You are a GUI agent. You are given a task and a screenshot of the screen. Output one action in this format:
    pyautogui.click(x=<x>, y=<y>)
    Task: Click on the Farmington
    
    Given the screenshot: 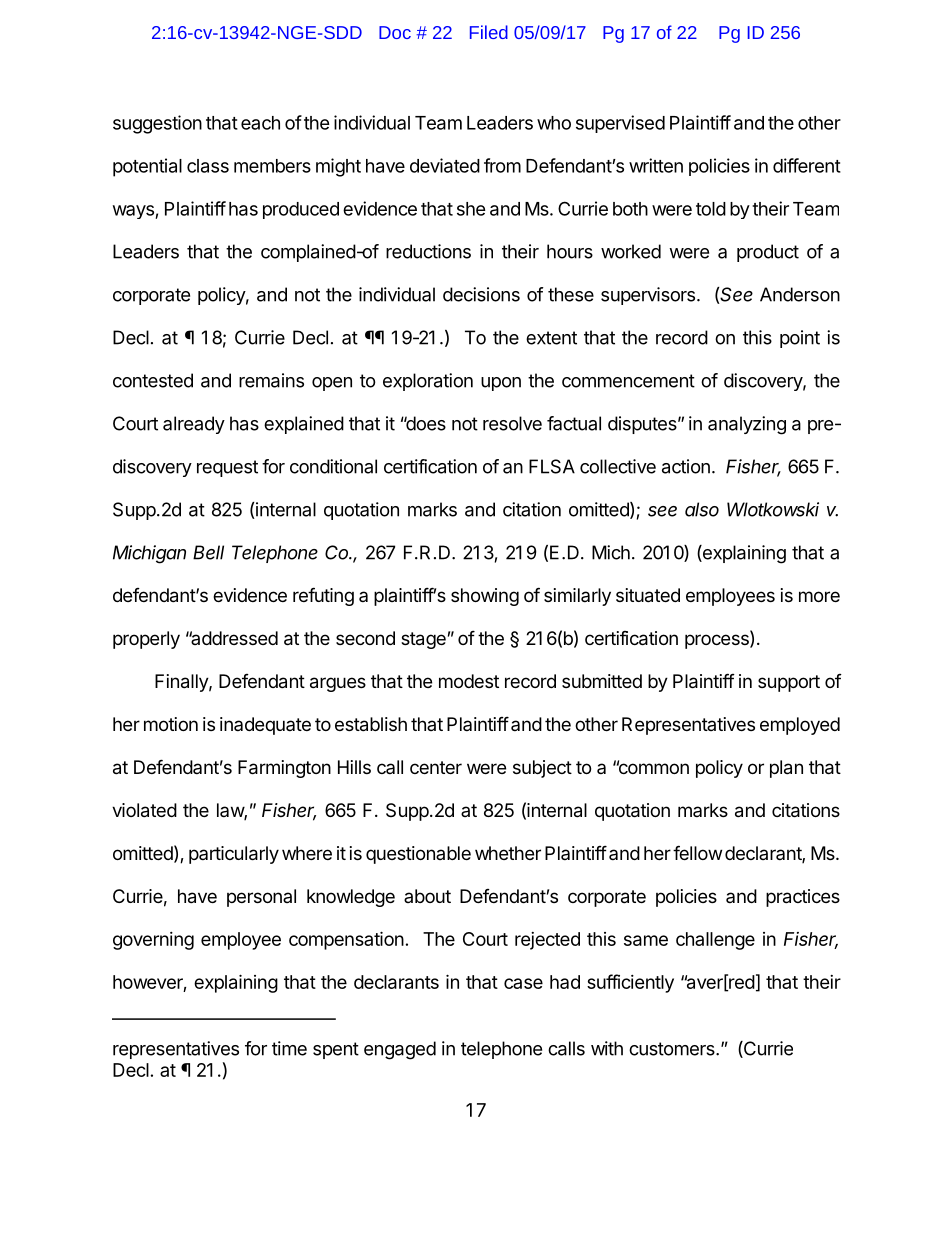 What is the action you would take?
    pyautogui.click(x=284, y=769)
